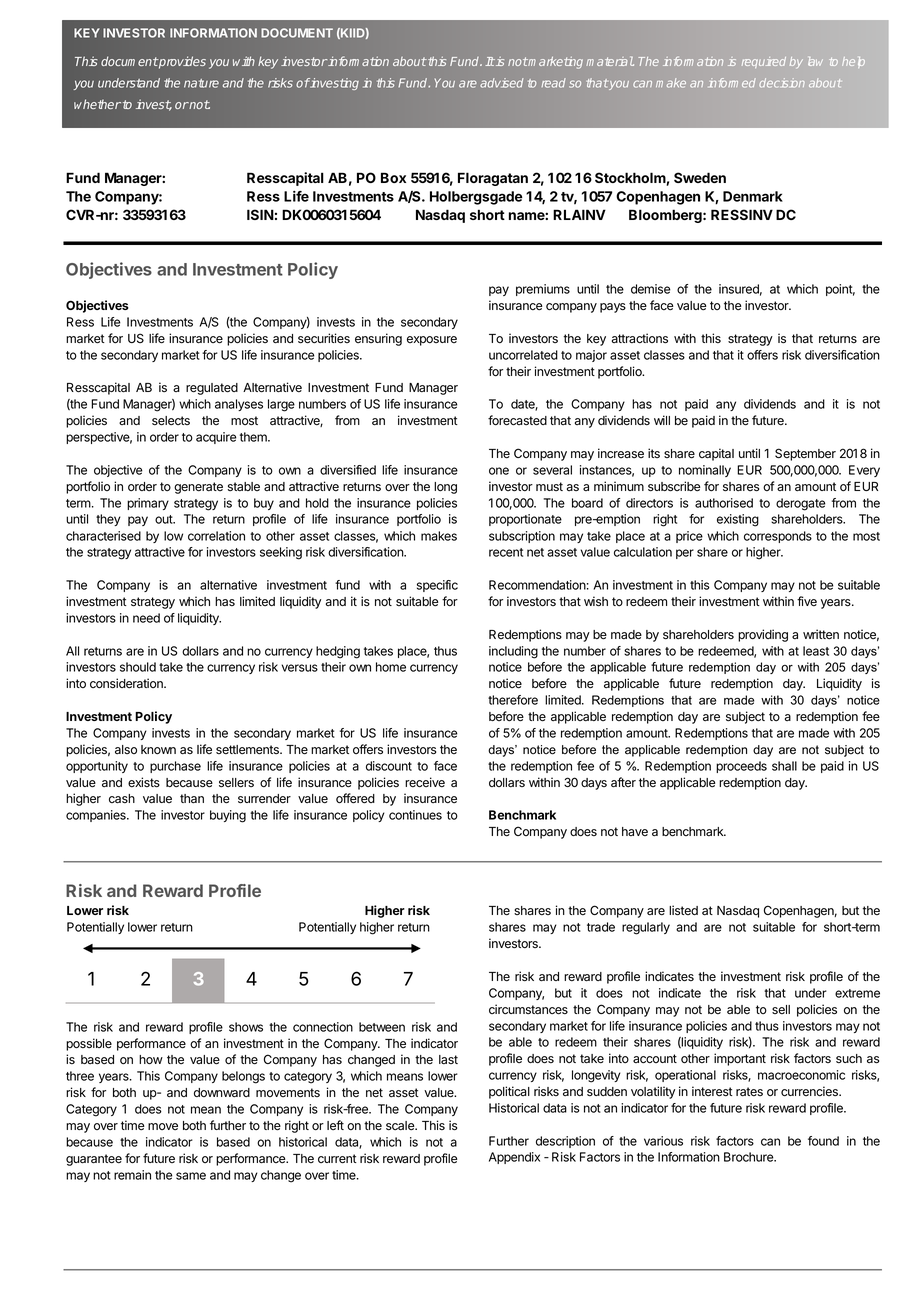 The height and width of the image is (1308, 924). What do you see at coordinates (782, 83) in the image?
I see `decision` at bounding box center [782, 83].
